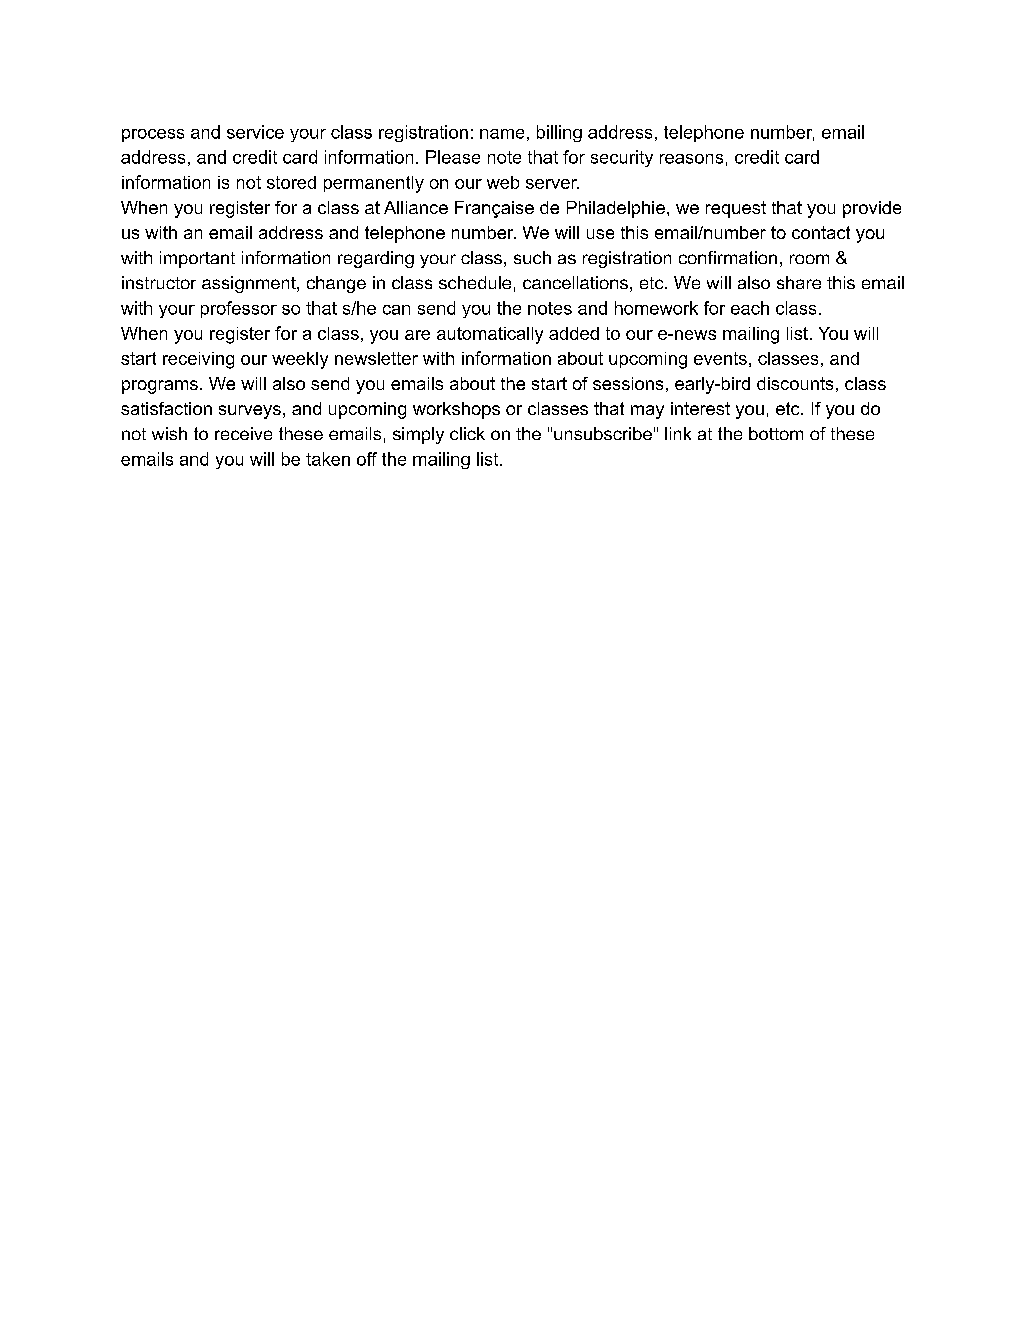 This image has height=1328, width=1026. I want to click on important, so click(197, 259).
